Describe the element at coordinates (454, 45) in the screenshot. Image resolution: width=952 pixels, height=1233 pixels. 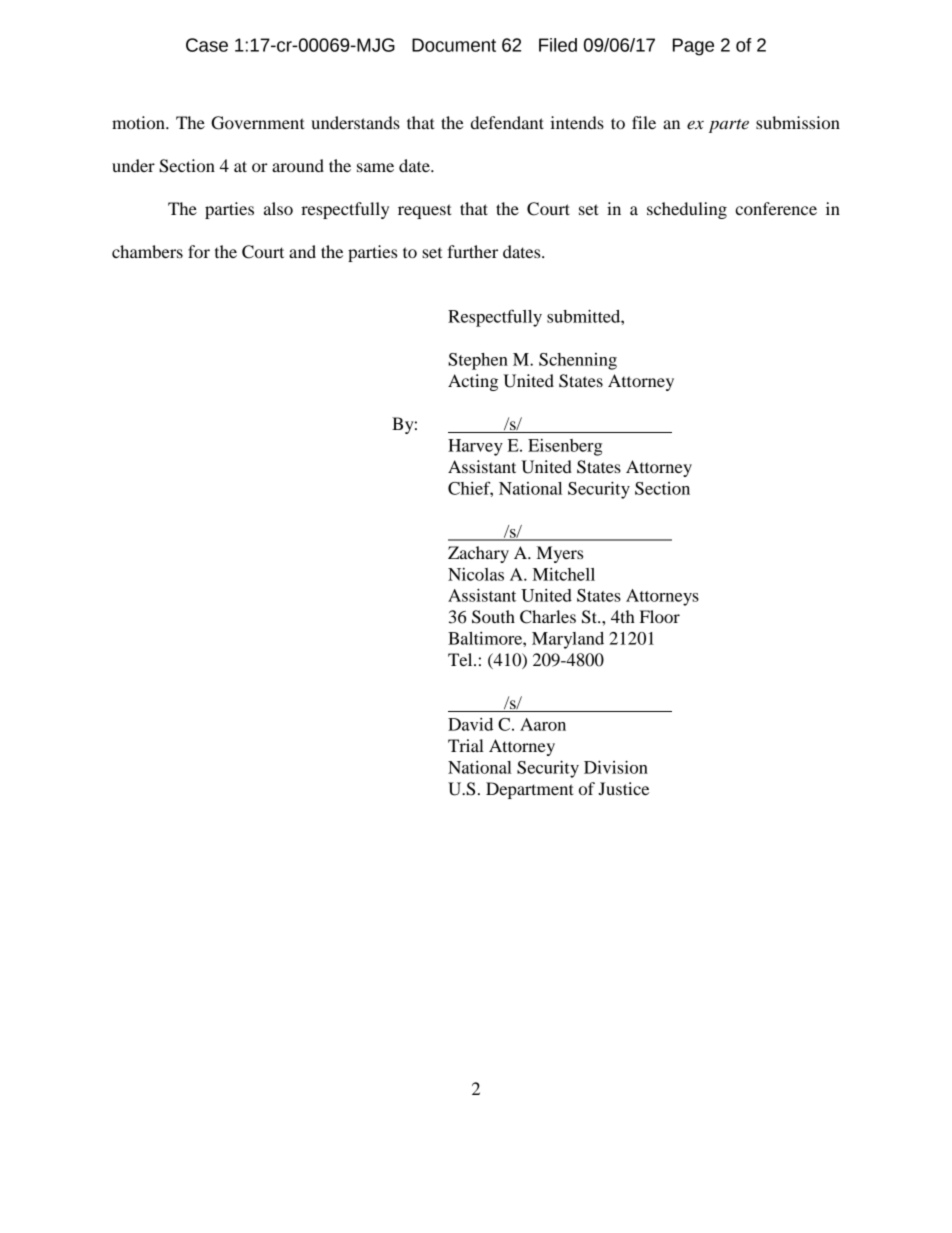
I see `Document` at that location.
